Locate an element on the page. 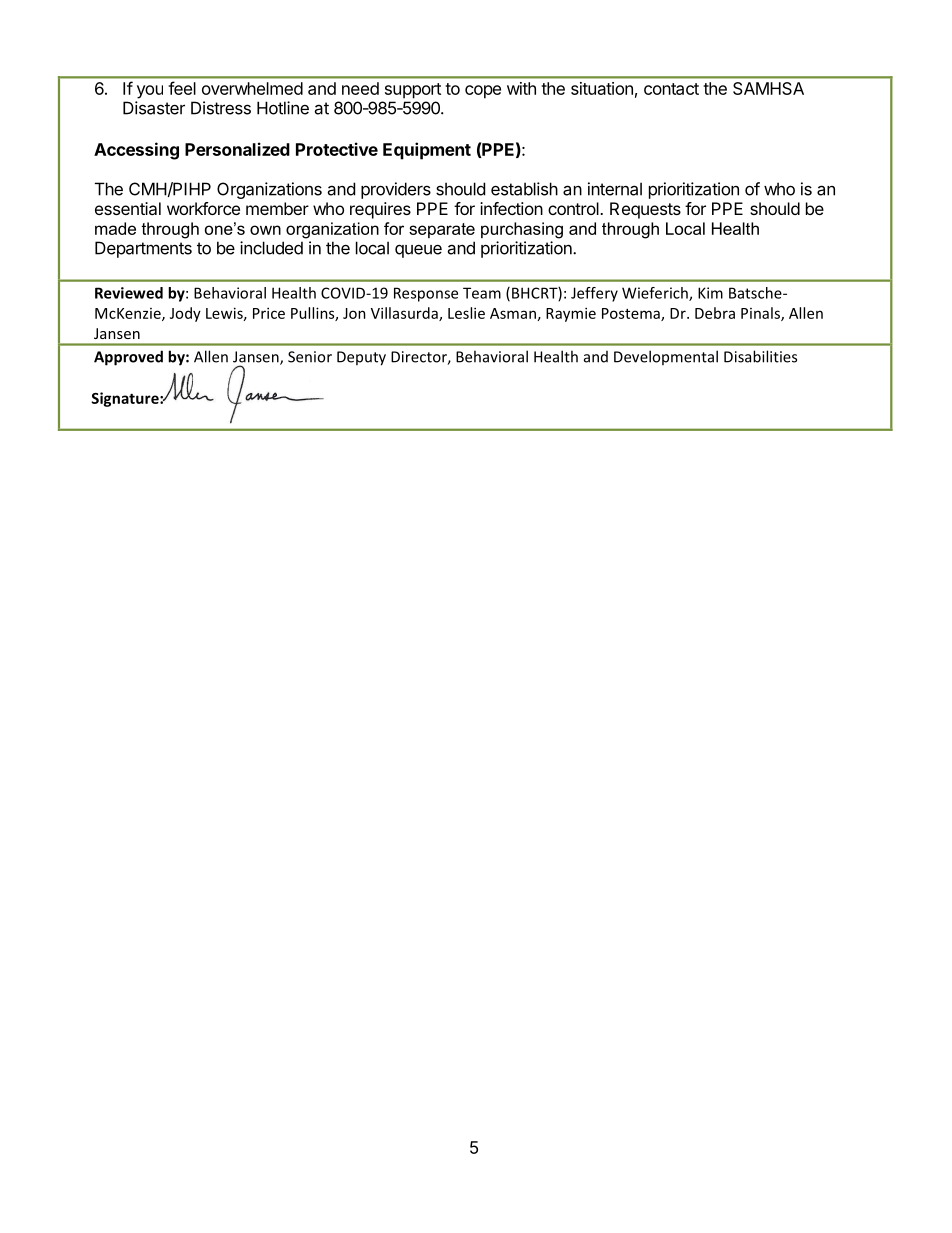 The height and width of the image is (1233, 952). workforce is located at coordinates (203, 208).
